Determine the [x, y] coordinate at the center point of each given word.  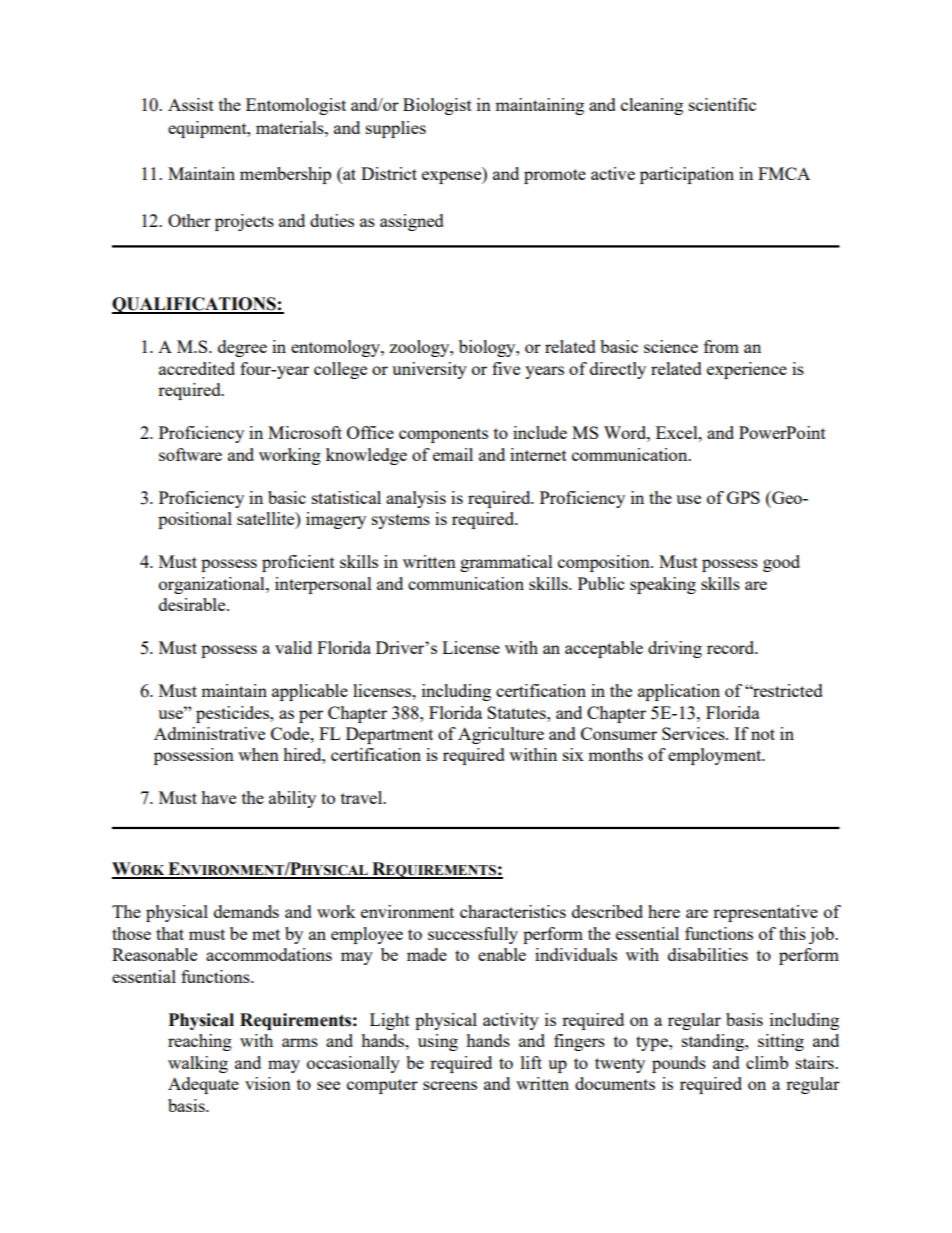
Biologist [437, 106]
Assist [191, 104]
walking [198, 1064]
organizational [213, 585]
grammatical [506, 563]
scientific [722, 104]
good [781, 563]
